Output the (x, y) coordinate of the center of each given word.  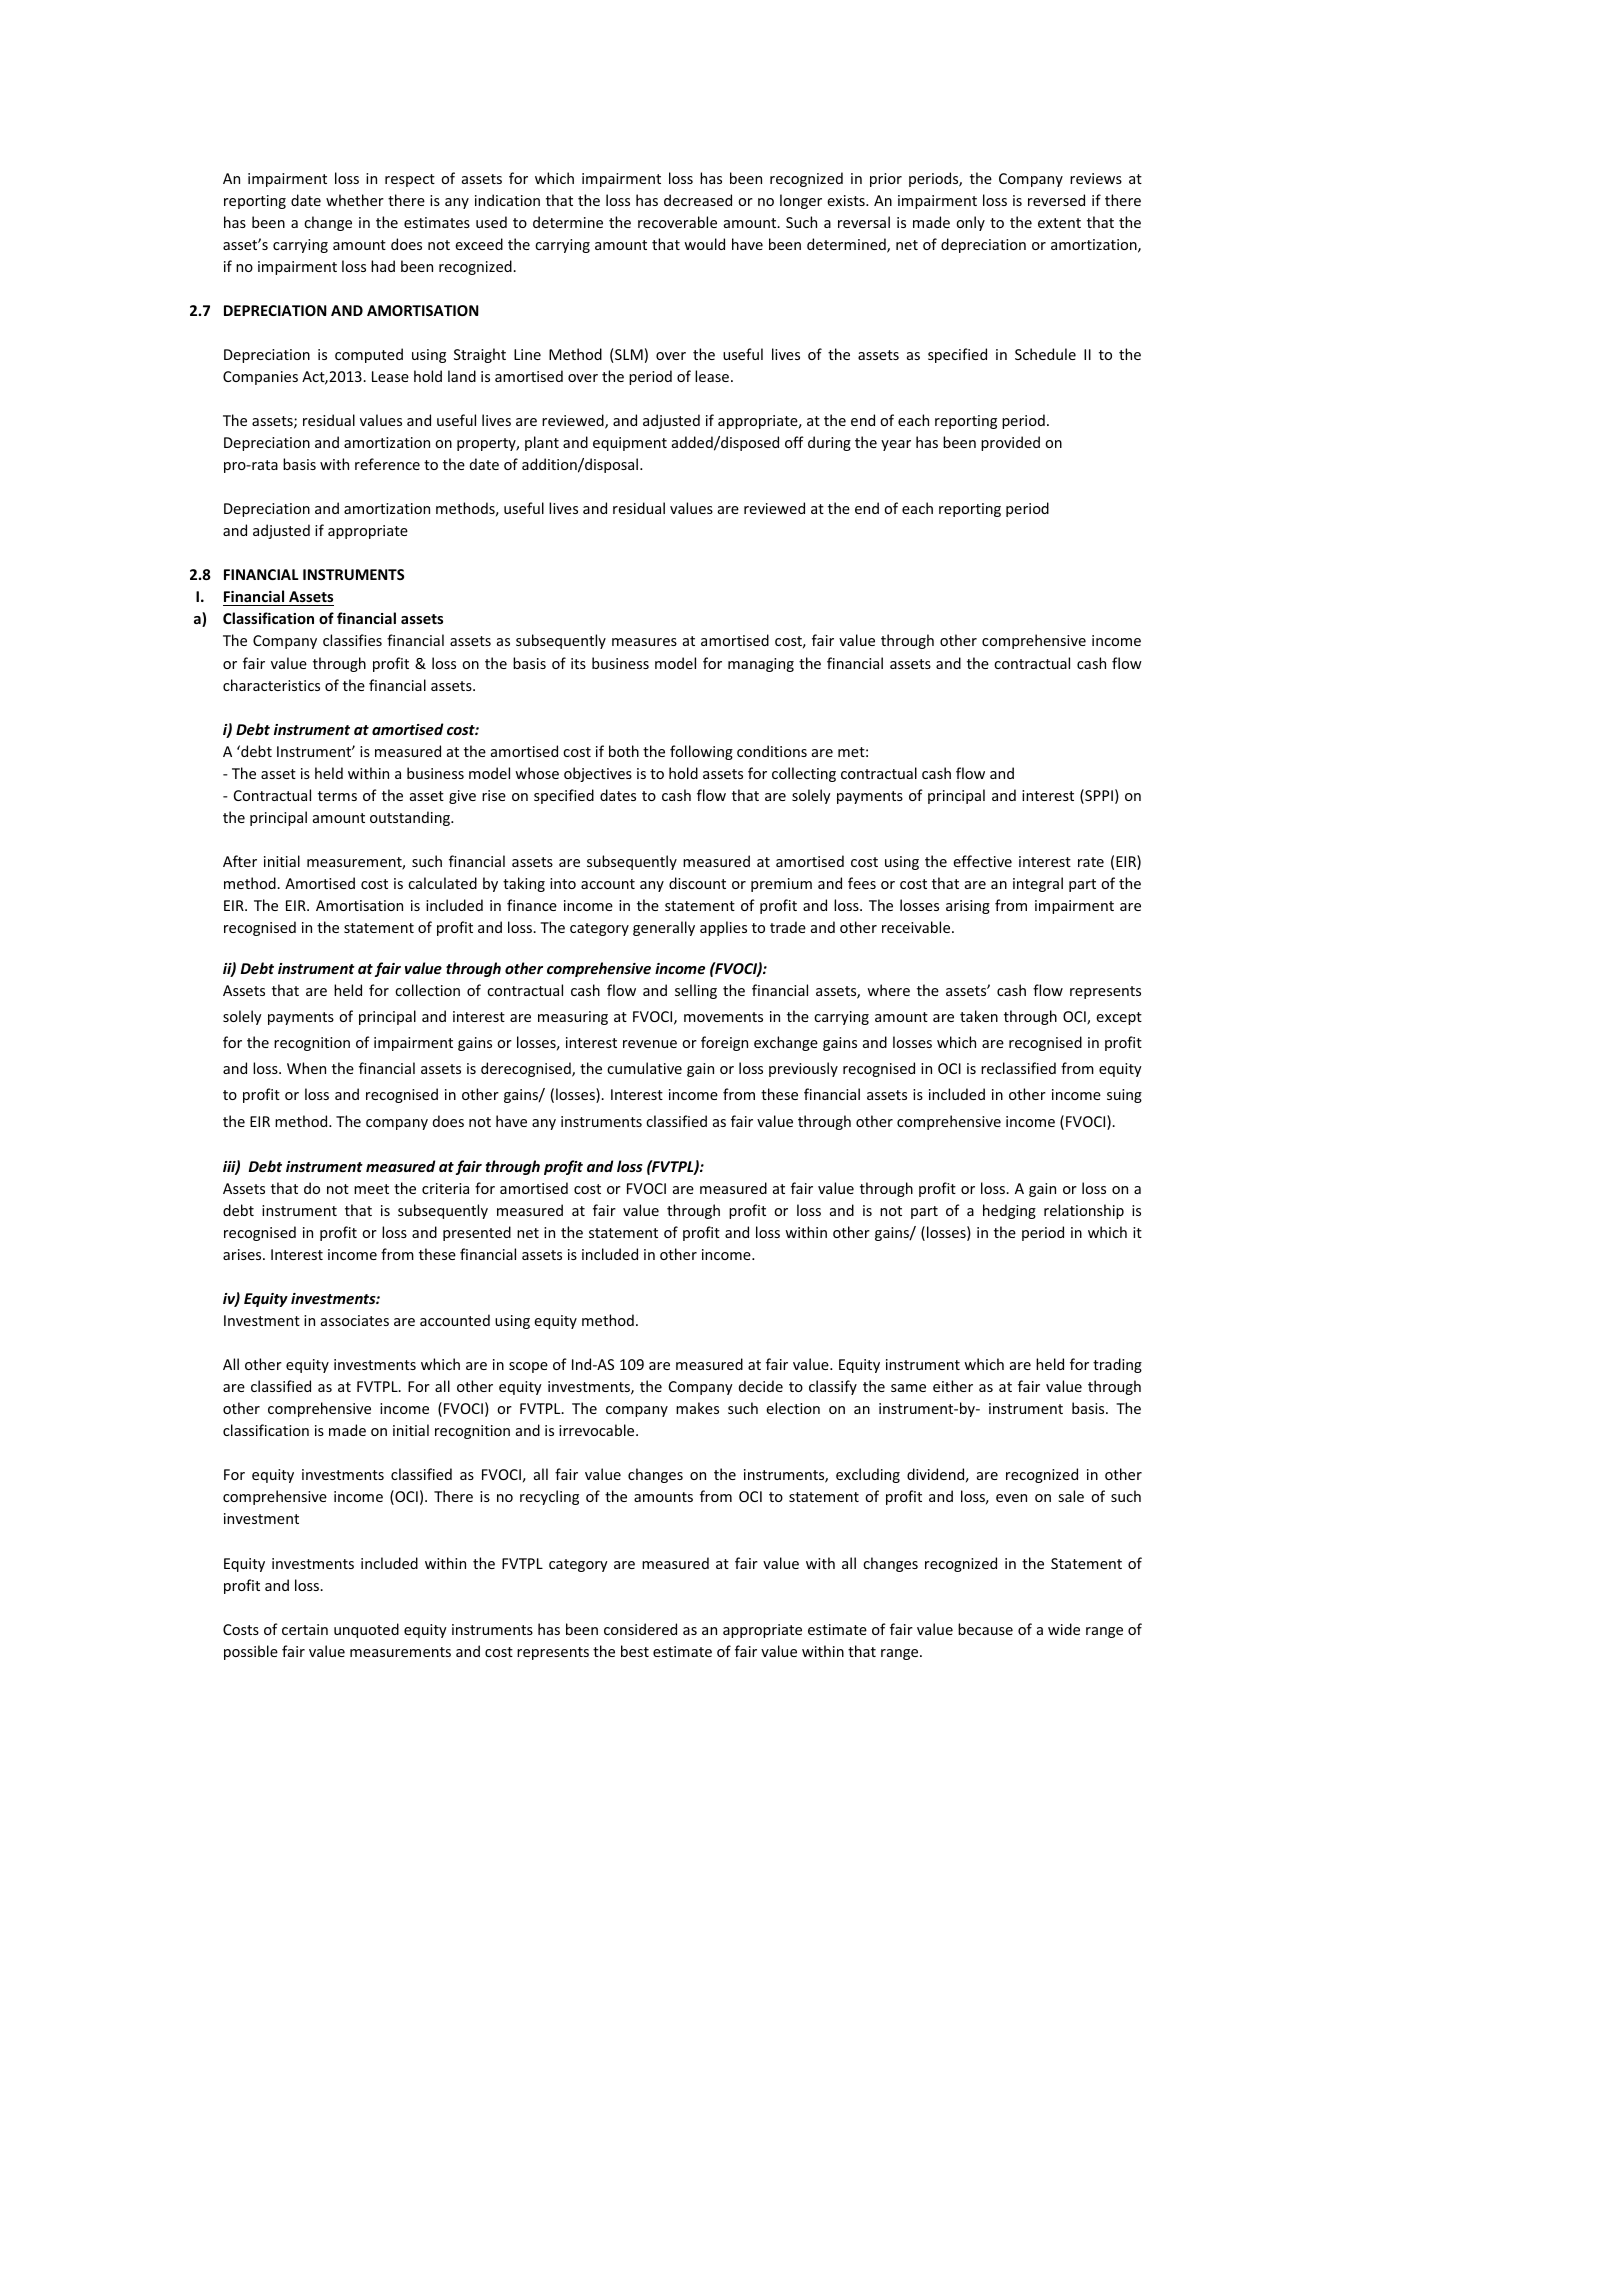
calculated (442, 883)
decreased (698, 200)
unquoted (366, 1630)
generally (664, 928)
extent (1059, 223)
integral (1038, 884)
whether (355, 200)
